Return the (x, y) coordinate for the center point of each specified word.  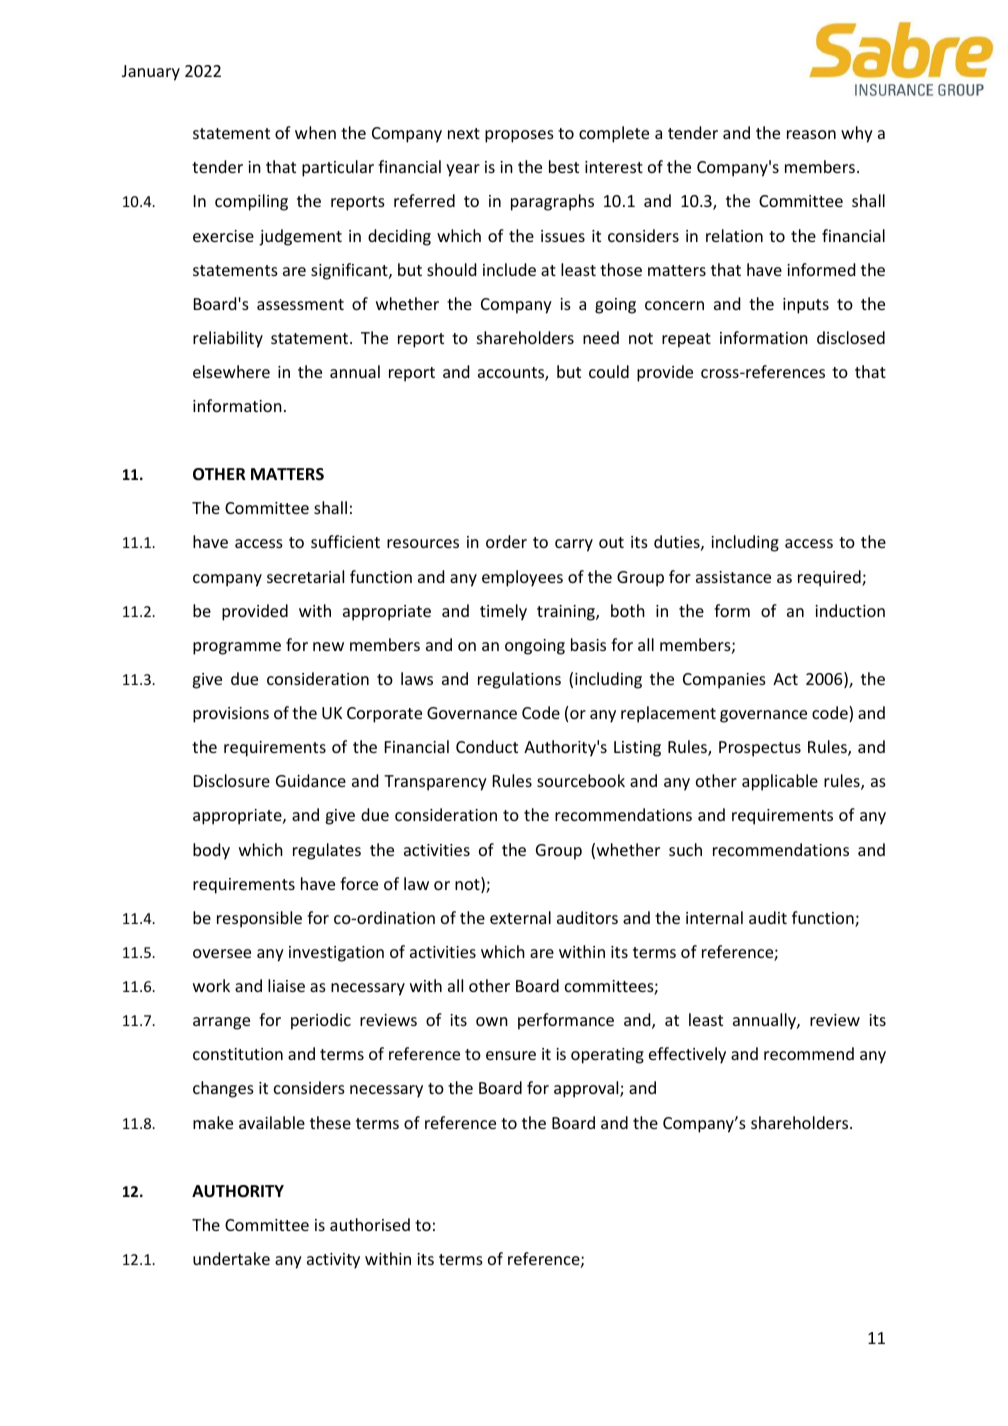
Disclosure (232, 780)
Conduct (487, 746)
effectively (687, 1055)
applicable (780, 782)
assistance (733, 577)
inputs (806, 306)
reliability (228, 339)
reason (811, 134)
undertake (231, 1258)
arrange (221, 1023)
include (509, 269)
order (506, 541)
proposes (519, 136)
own (492, 1021)
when (315, 132)
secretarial (305, 576)
